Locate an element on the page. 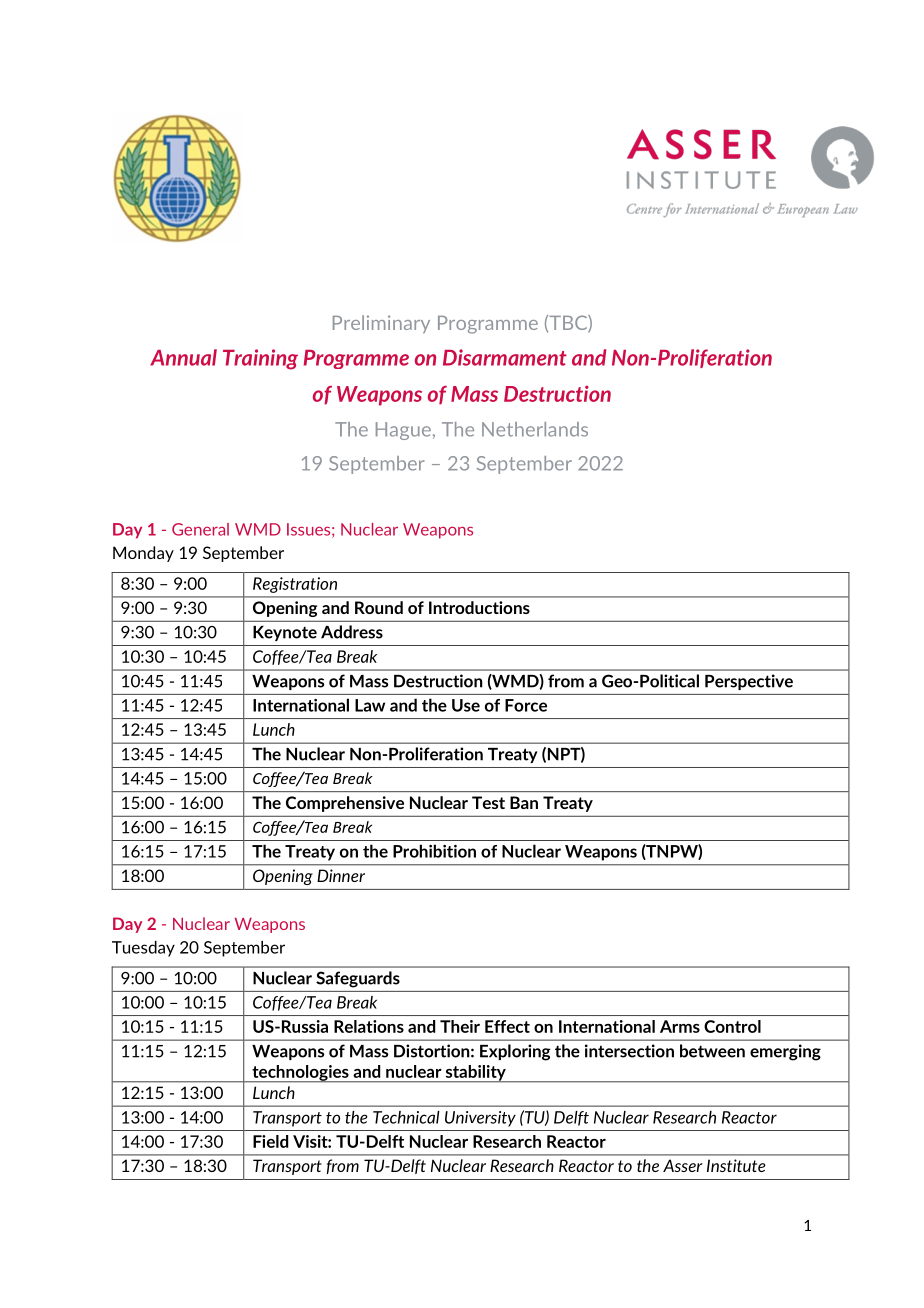  Netherlands is located at coordinates (535, 429).
